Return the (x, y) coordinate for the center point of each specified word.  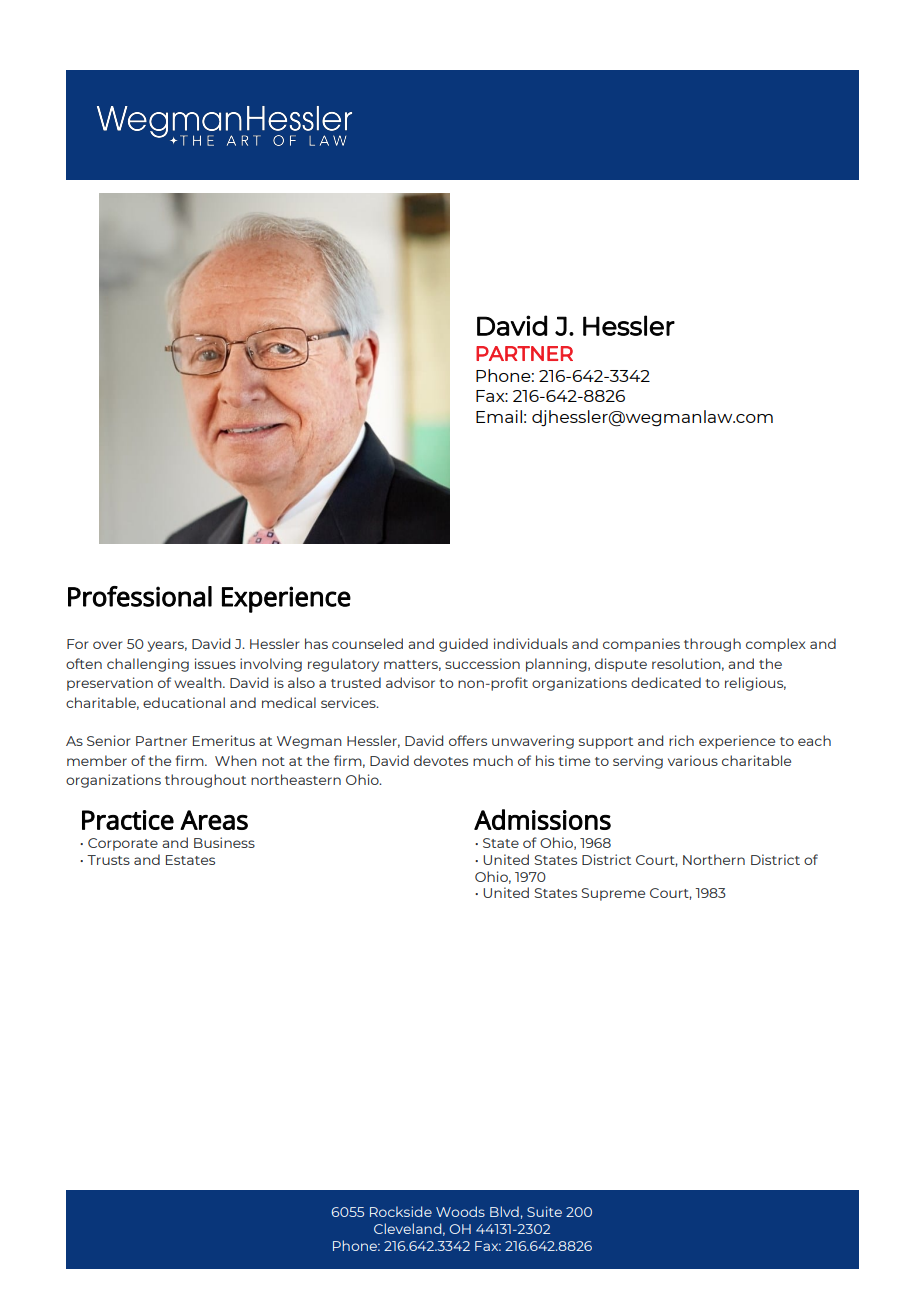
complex (776, 645)
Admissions (542, 819)
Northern (714, 859)
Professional (140, 596)
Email (499, 416)
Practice (128, 820)
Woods (460, 1211)
